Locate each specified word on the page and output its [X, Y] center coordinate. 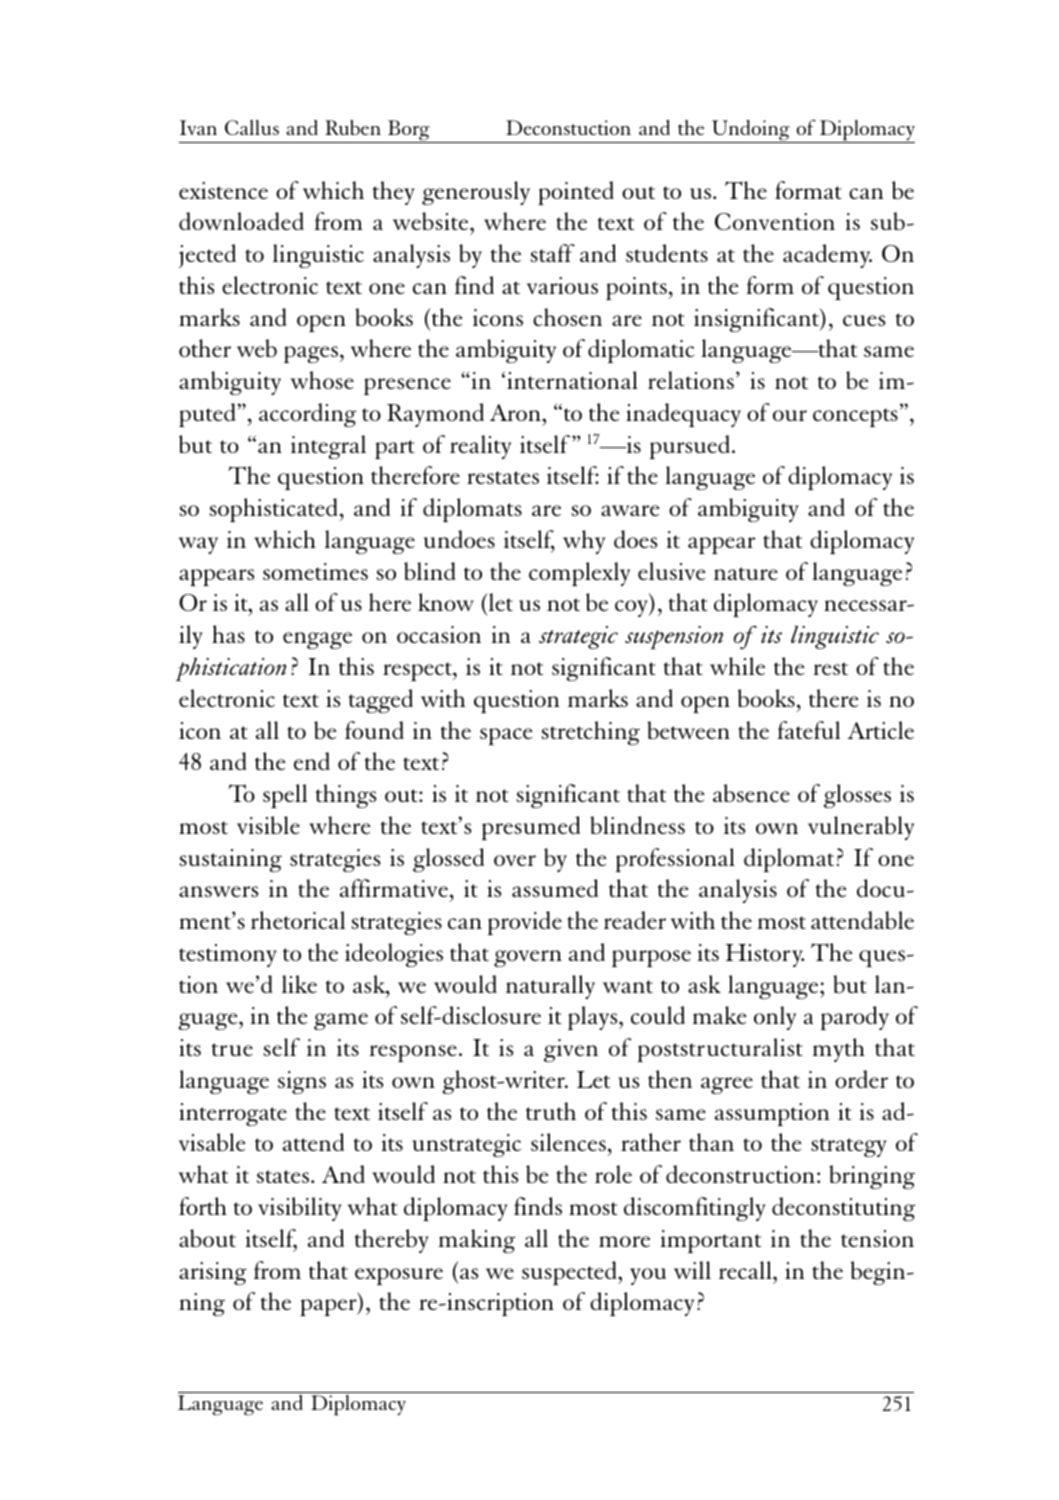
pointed [576, 193]
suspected [570, 1273]
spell [285, 796]
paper [329, 1307]
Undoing [751, 131]
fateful [808, 730]
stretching [590, 733]
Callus [252, 127]
